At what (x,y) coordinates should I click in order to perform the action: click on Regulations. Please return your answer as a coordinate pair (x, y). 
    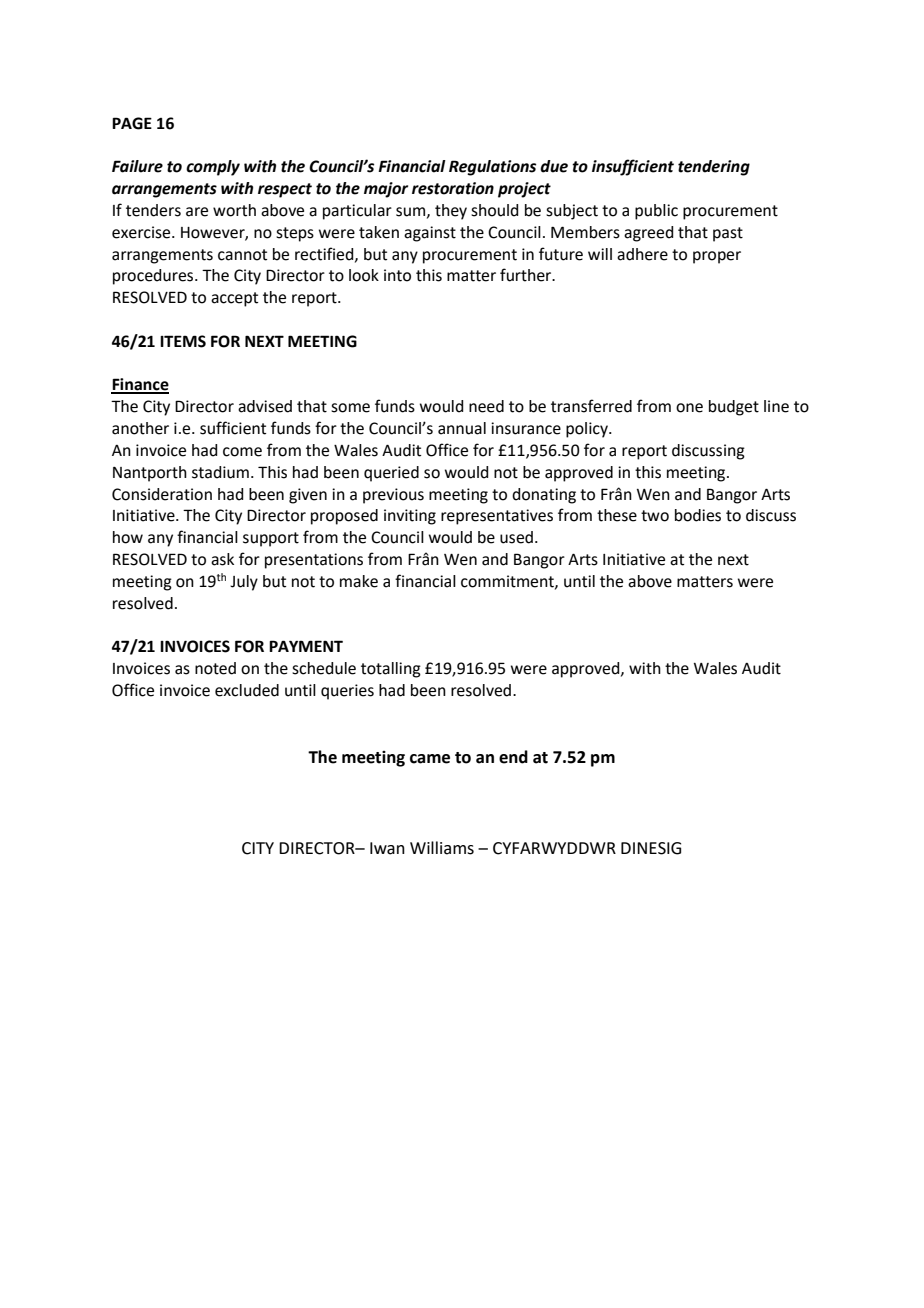
    Looking at the image, I should click on (492, 168).
